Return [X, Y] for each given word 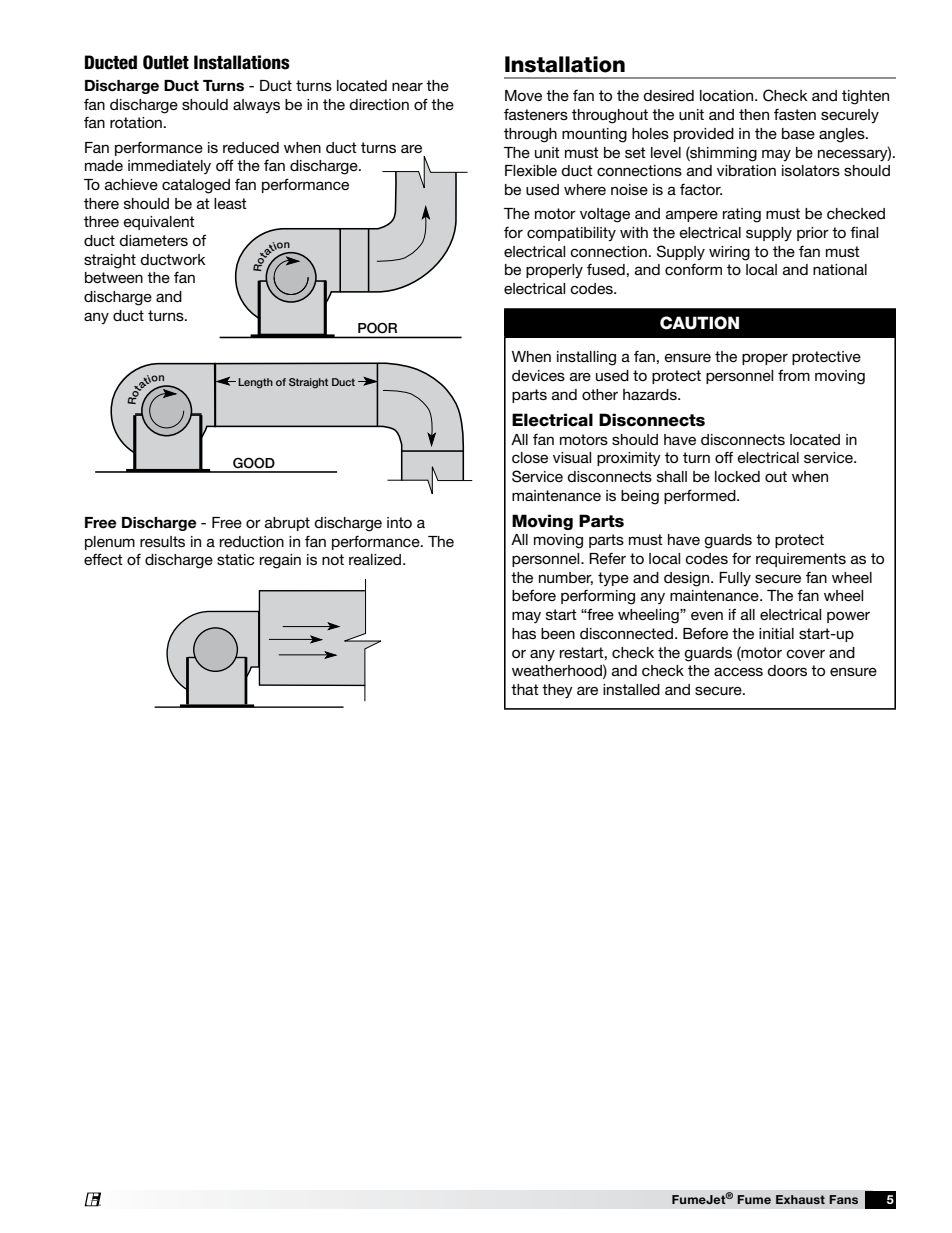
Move [523, 95]
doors [787, 670]
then [754, 114]
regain [280, 561]
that [525, 689]
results [162, 541]
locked [737, 476]
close [530, 457]
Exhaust [800, 1199]
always [256, 106]
